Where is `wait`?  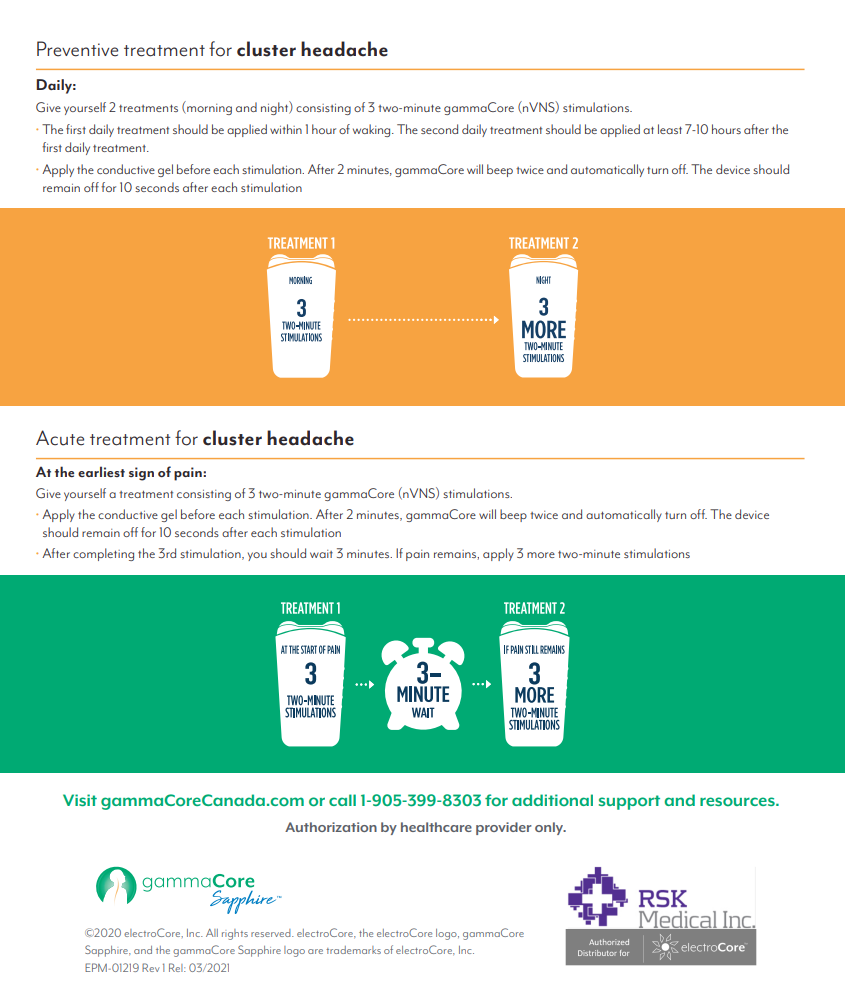 wait is located at coordinates (321, 554).
